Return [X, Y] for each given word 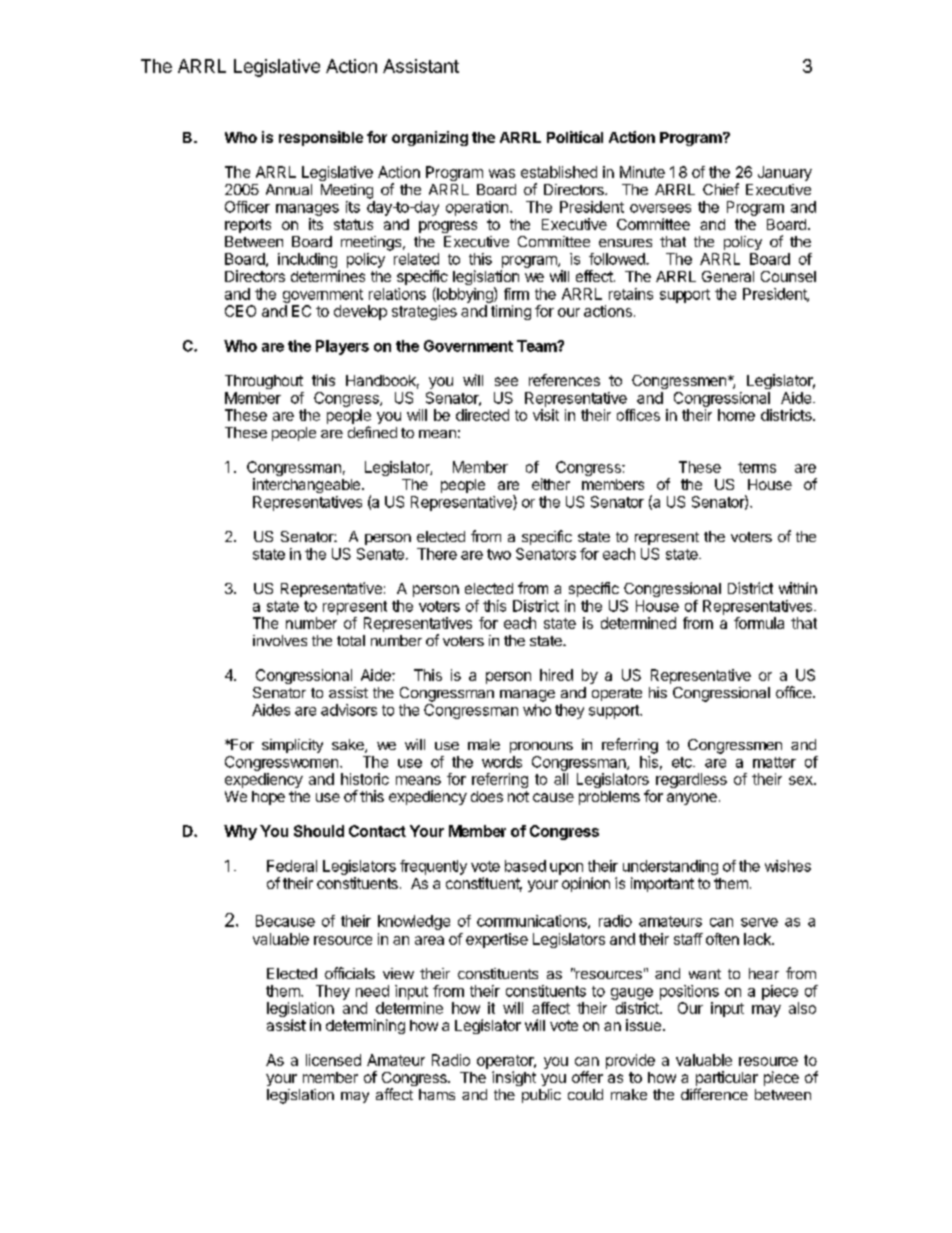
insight [514, 1078]
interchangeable [308, 485]
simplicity [292, 746]
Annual [289, 189]
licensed [333, 1060]
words [502, 762]
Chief [721, 189]
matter [774, 762]
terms [757, 467]
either [551, 484]
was [502, 173]
